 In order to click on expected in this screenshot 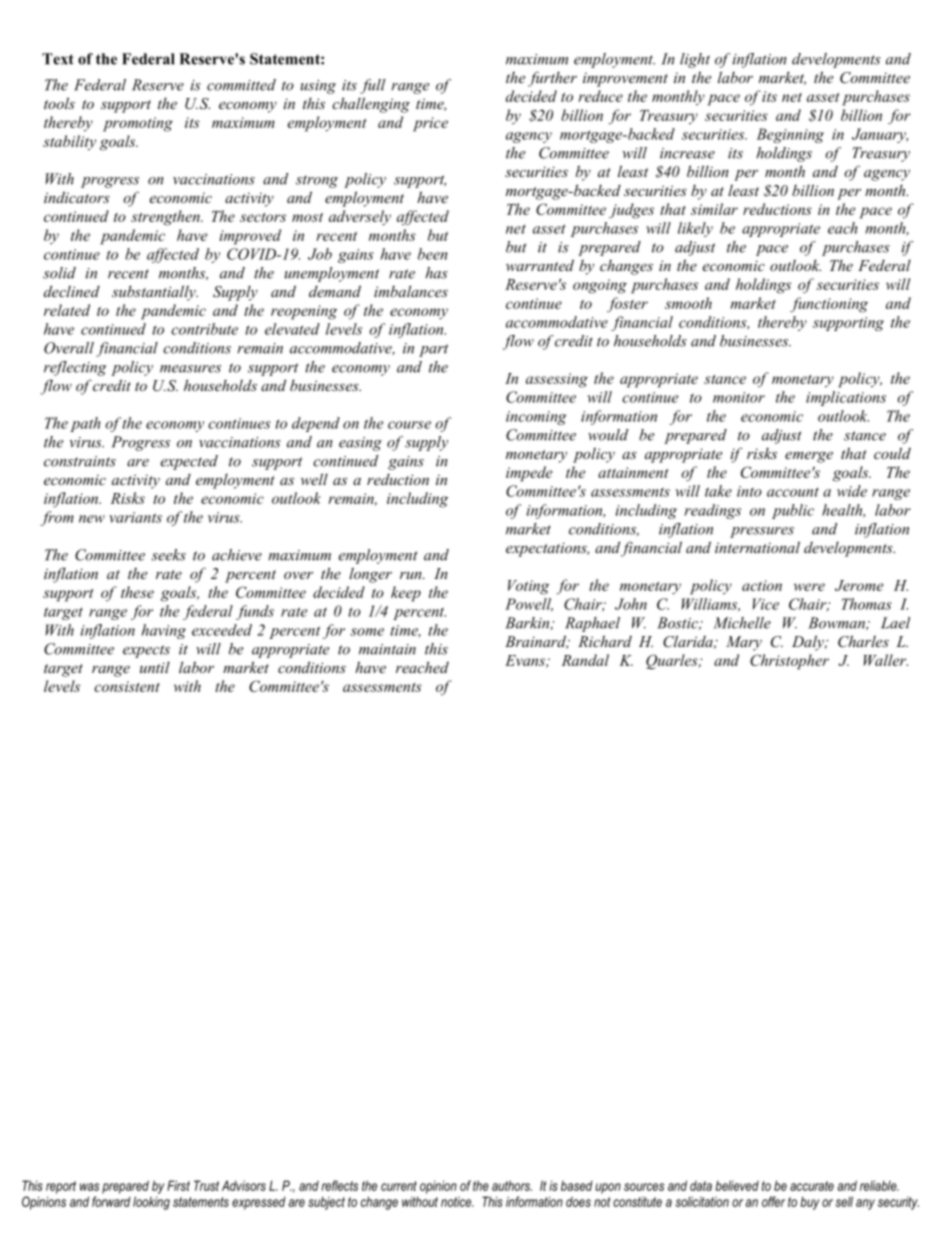, I will do `click(189, 462)`.
